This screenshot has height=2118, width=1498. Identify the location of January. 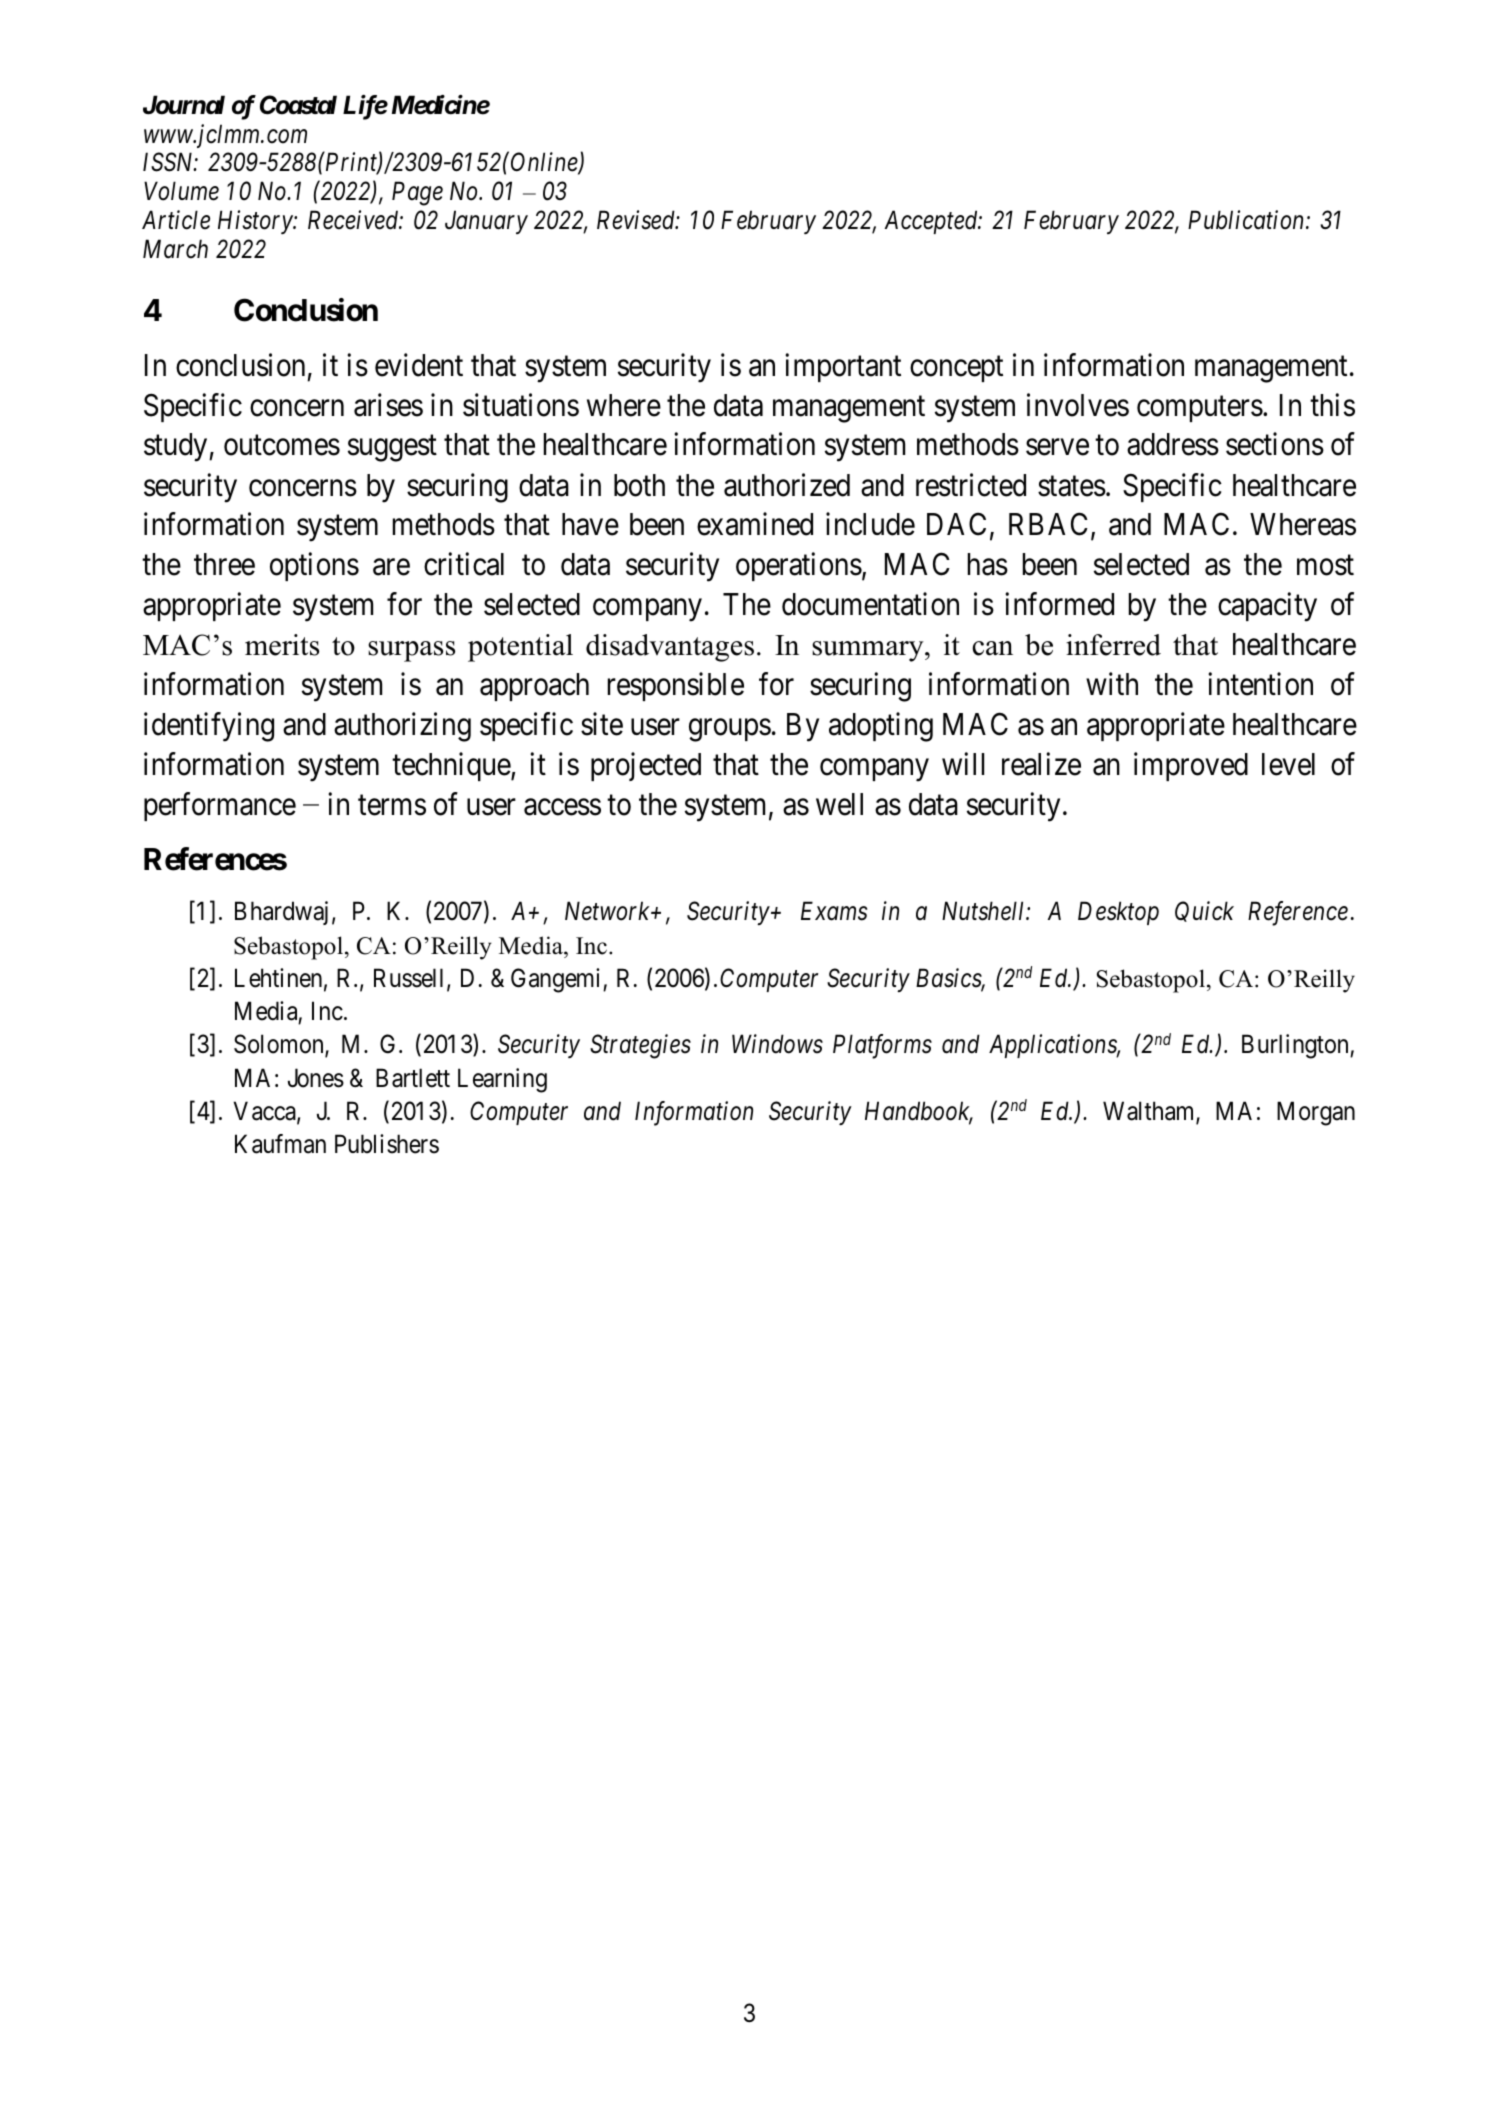
(486, 222).
